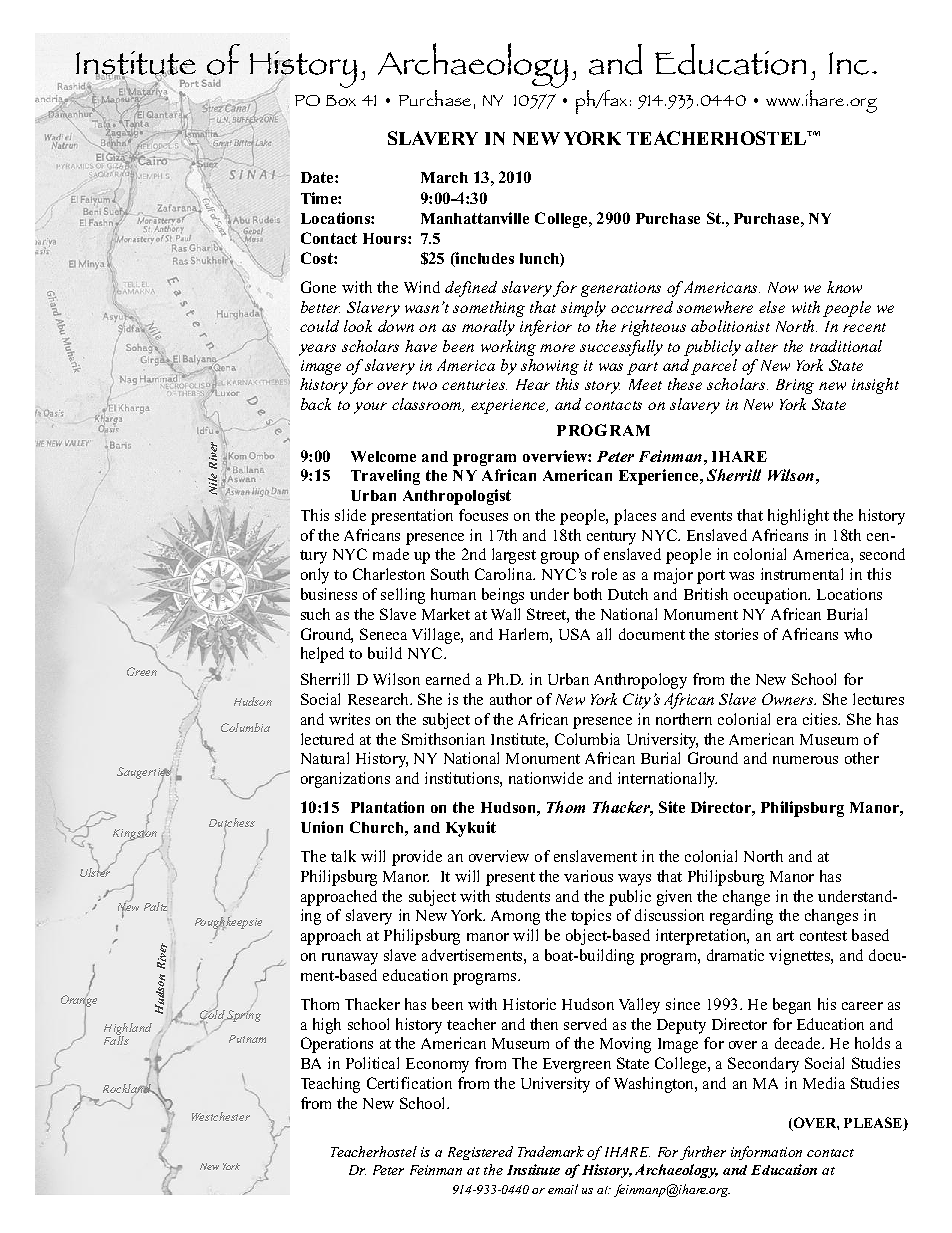  What do you see at coordinates (772, 596) in the screenshot?
I see `occupation` at bounding box center [772, 596].
